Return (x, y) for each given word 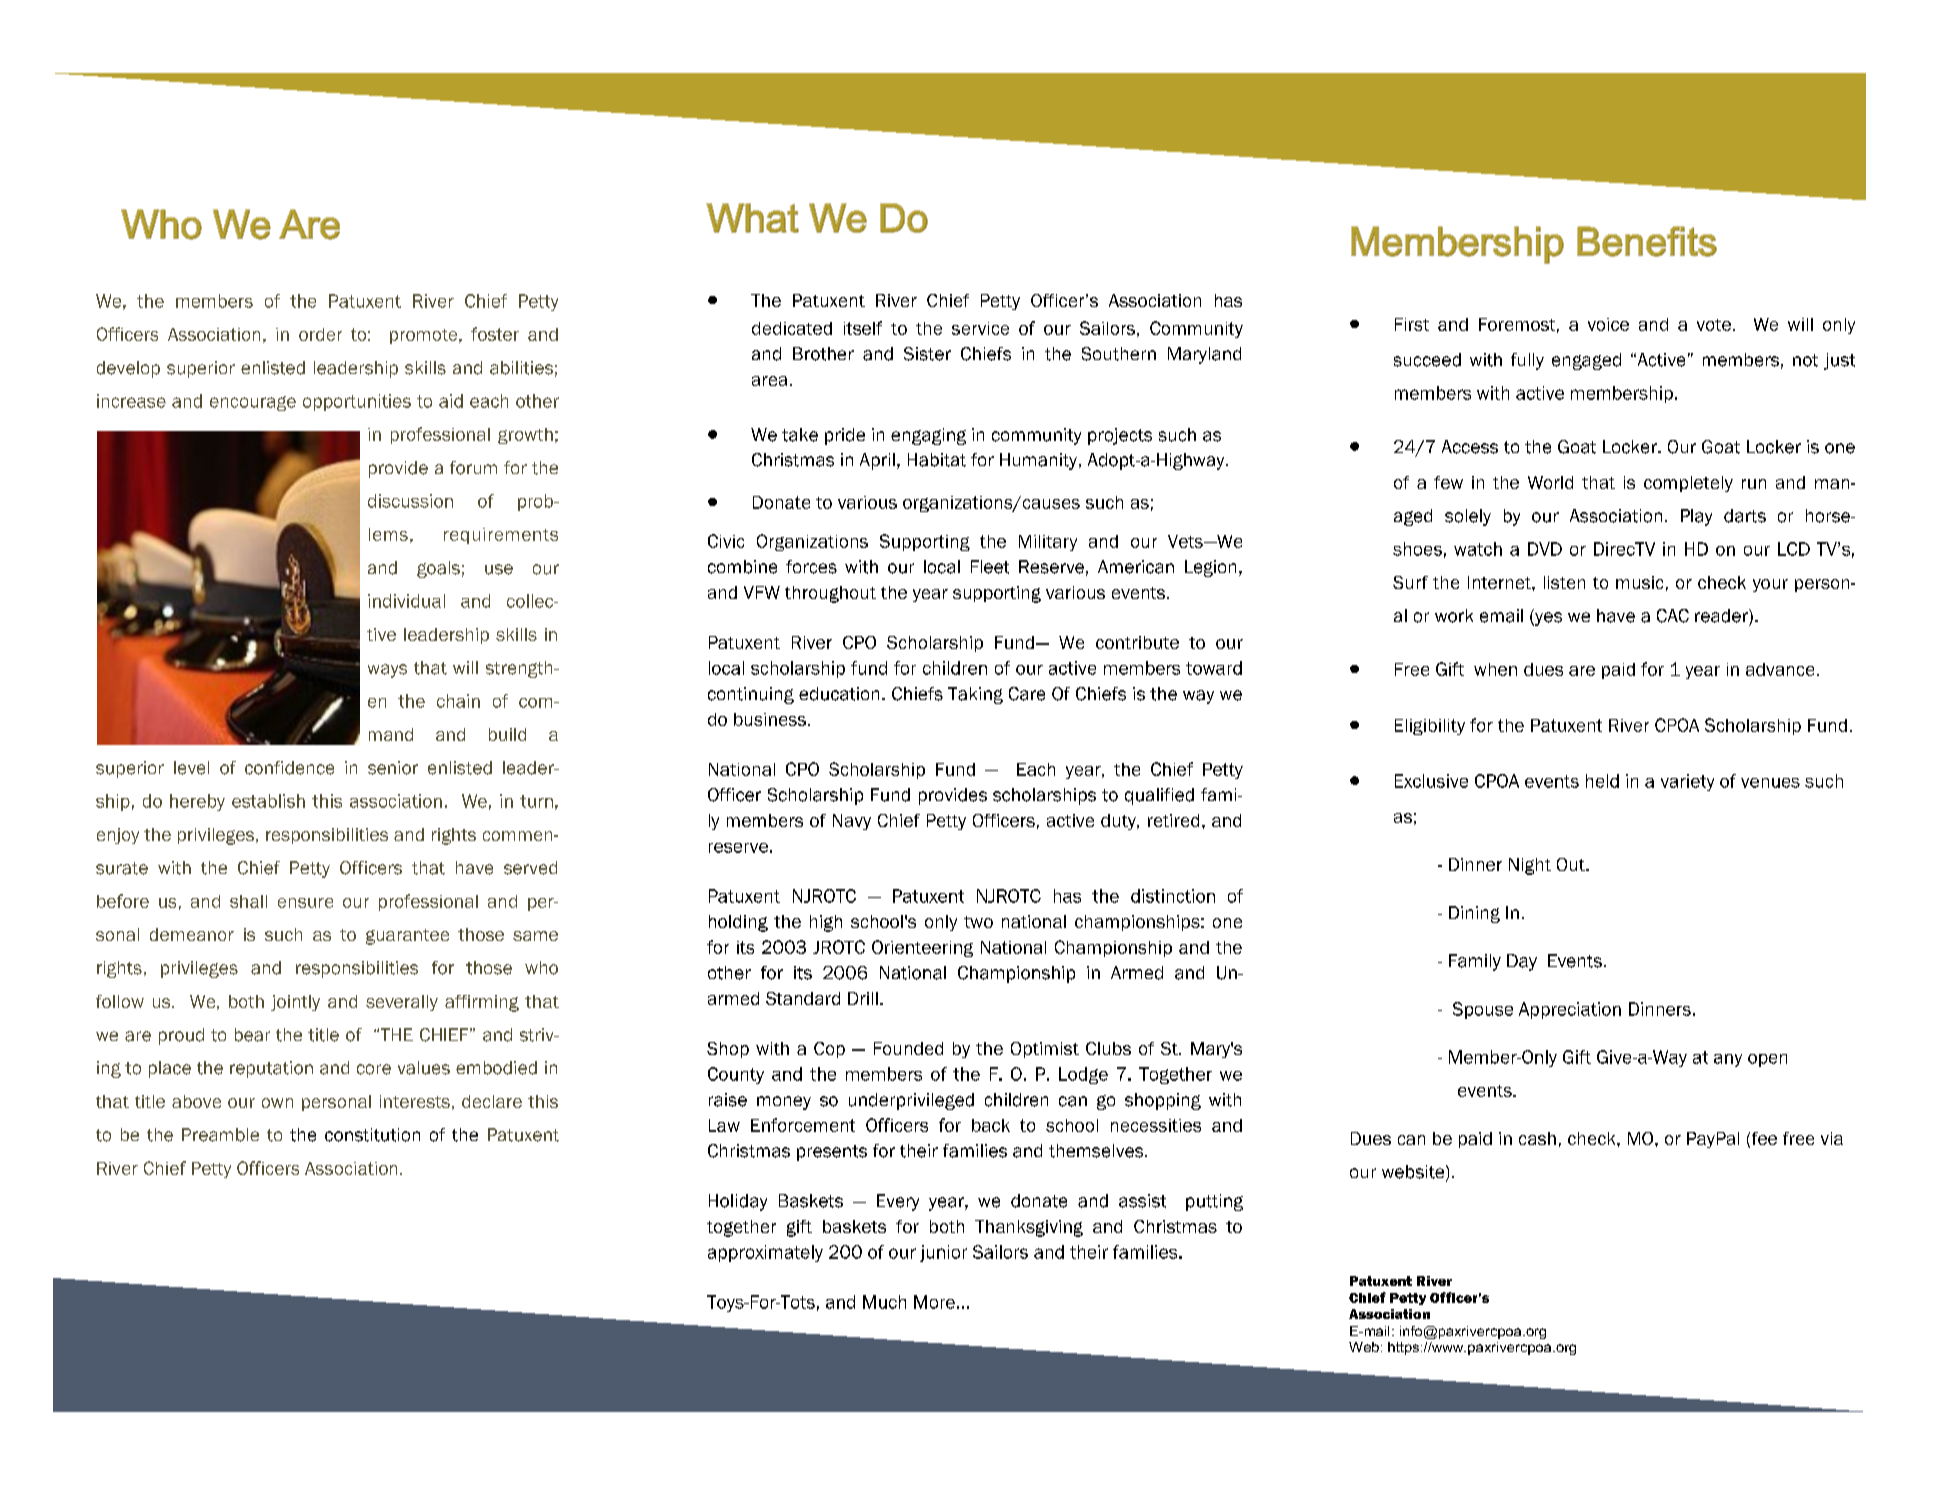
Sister (927, 354)
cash (1537, 1138)
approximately (765, 1253)
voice (1608, 324)
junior (943, 1253)
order (320, 334)
